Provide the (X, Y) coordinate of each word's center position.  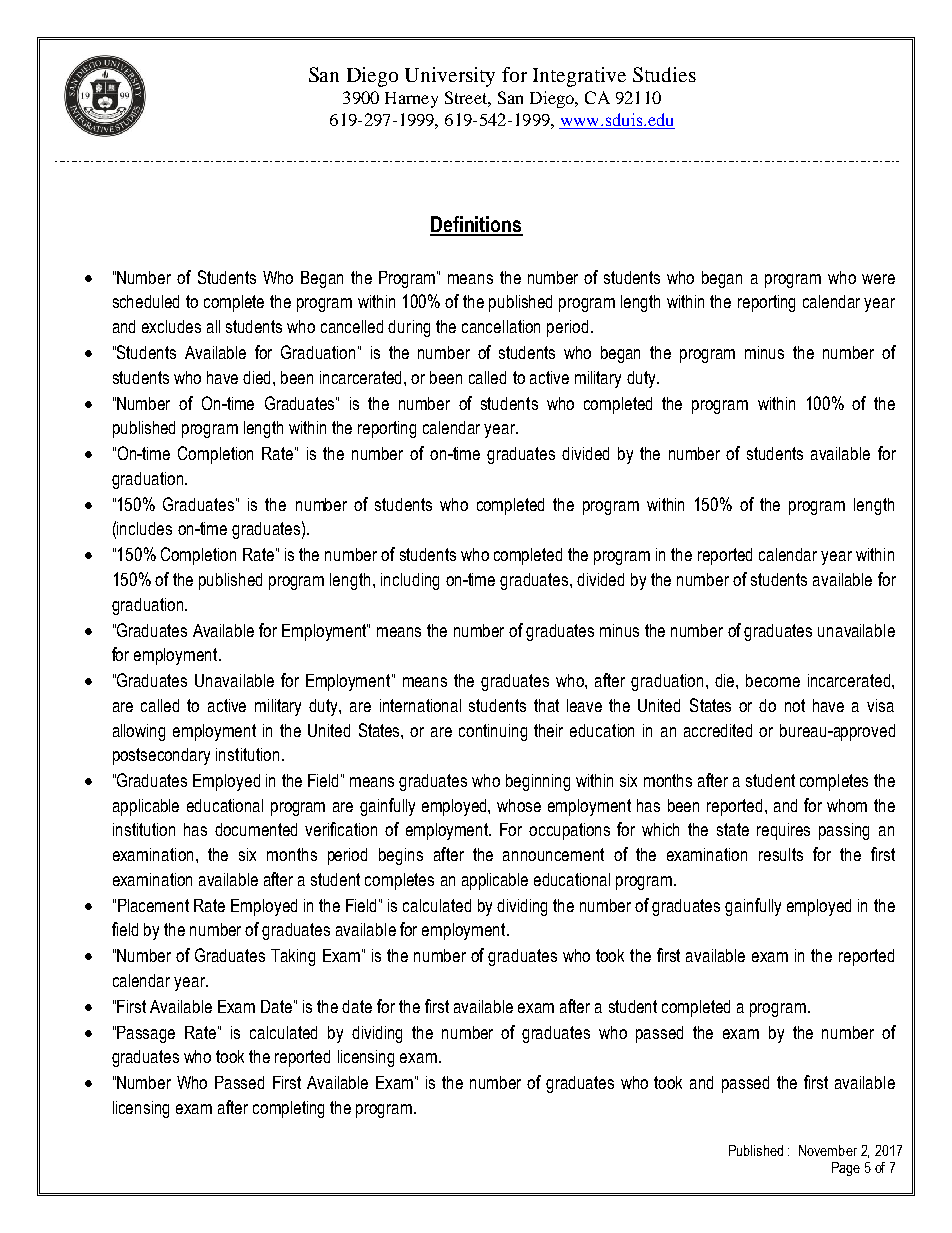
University (450, 77)
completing (288, 1109)
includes (144, 528)
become (773, 680)
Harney (411, 100)
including (410, 581)
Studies (664, 74)
